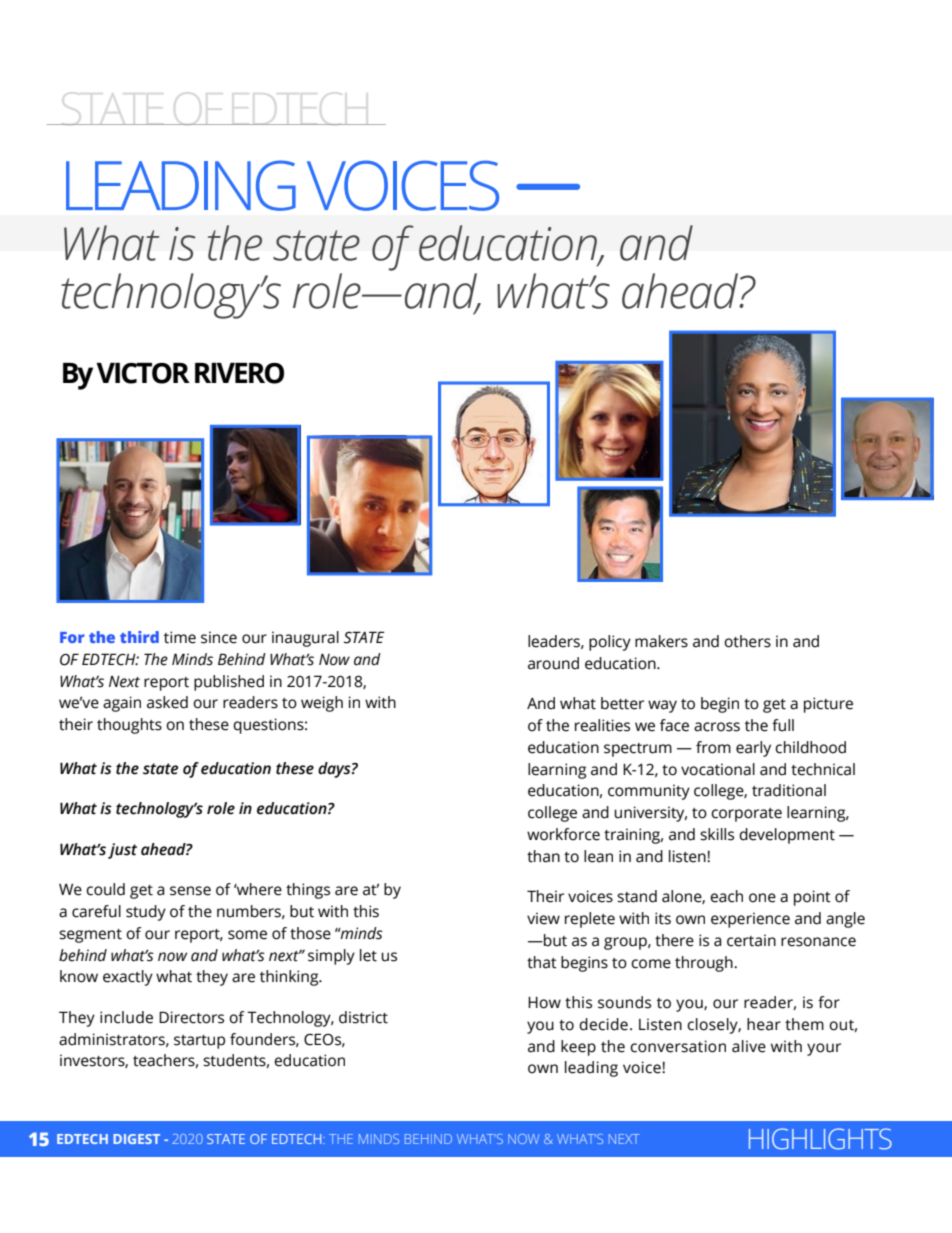 The height and width of the document is (1233, 952). I want to click on realities, so click(602, 725).
